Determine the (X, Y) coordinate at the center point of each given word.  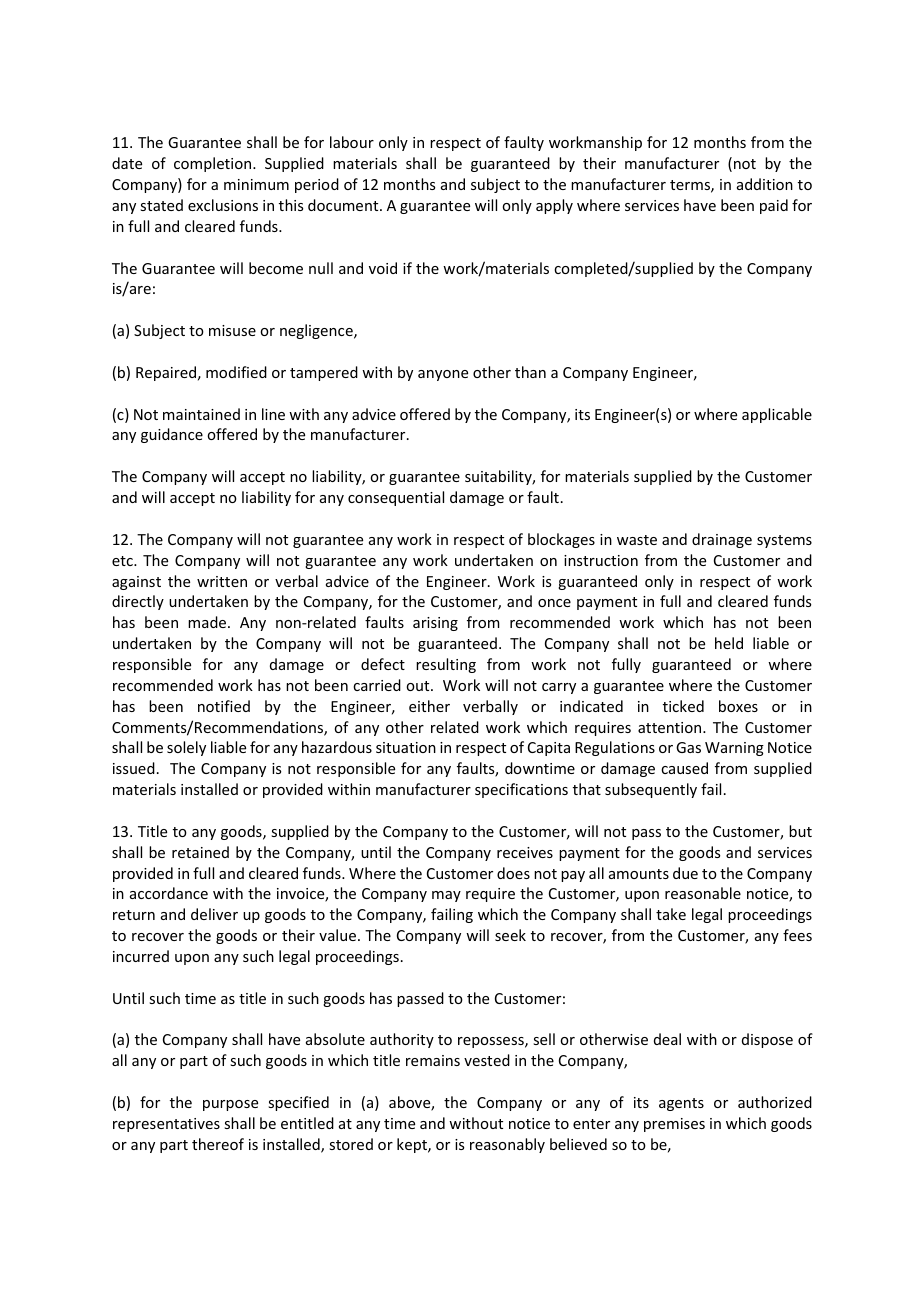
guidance (172, 435)
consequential (396, 498)
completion (214, 164)
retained (200, 852)
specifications (521, 790)
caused (684, 768)
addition (765, 184)
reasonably (507, 1145)
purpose (230, 1105)
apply (554, 206)
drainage (722, 540)
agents (681, 1104)
